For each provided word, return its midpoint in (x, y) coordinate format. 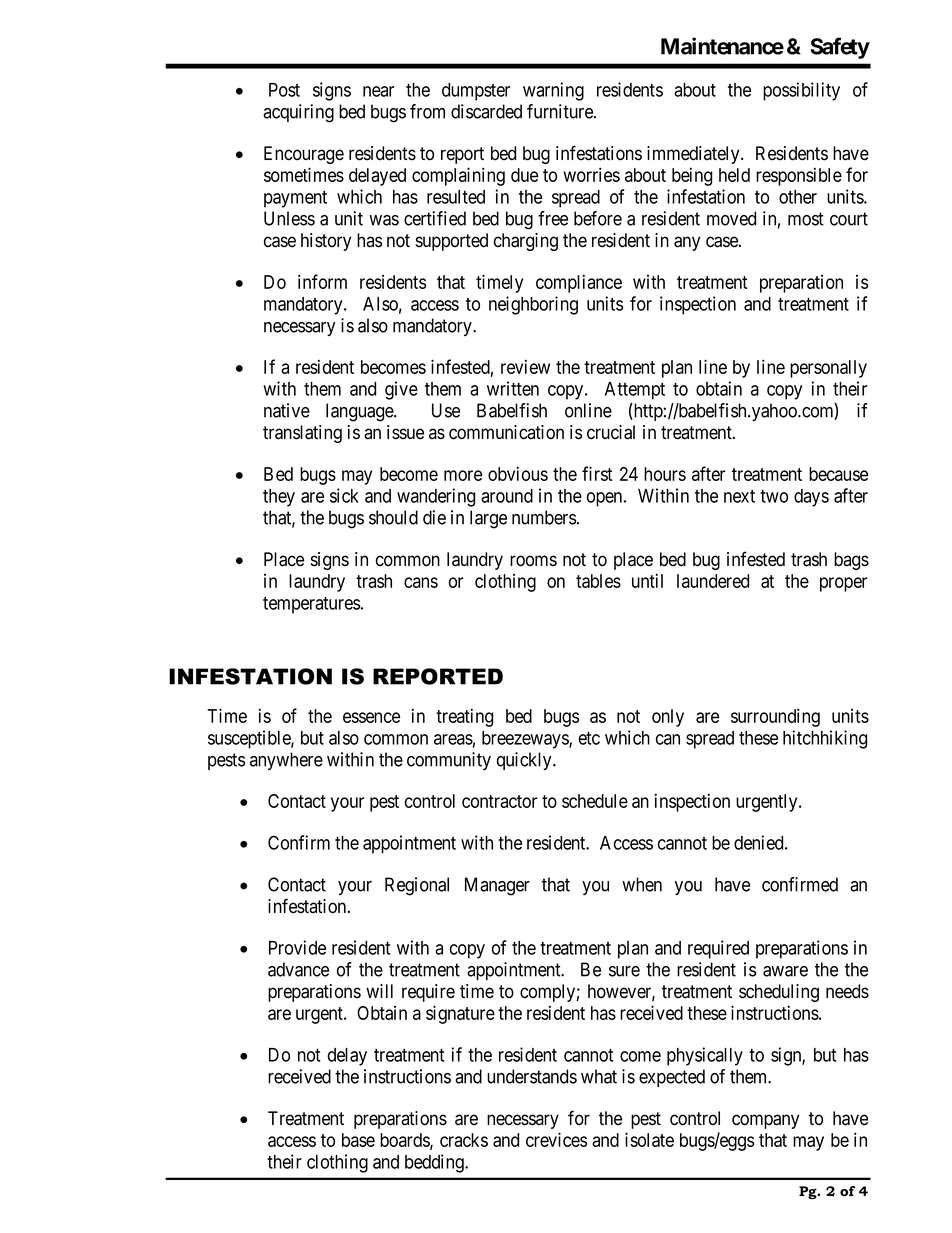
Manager (497, 886)
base (358, 1140)
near (378, 91)
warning (553, 91)
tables (598, 581)
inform (322, 281)
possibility (801, 91)
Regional (417, 886)
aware (785, 971)
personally (828, 369)
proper (843, 584)
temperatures (311, 605)
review (525, 366)
